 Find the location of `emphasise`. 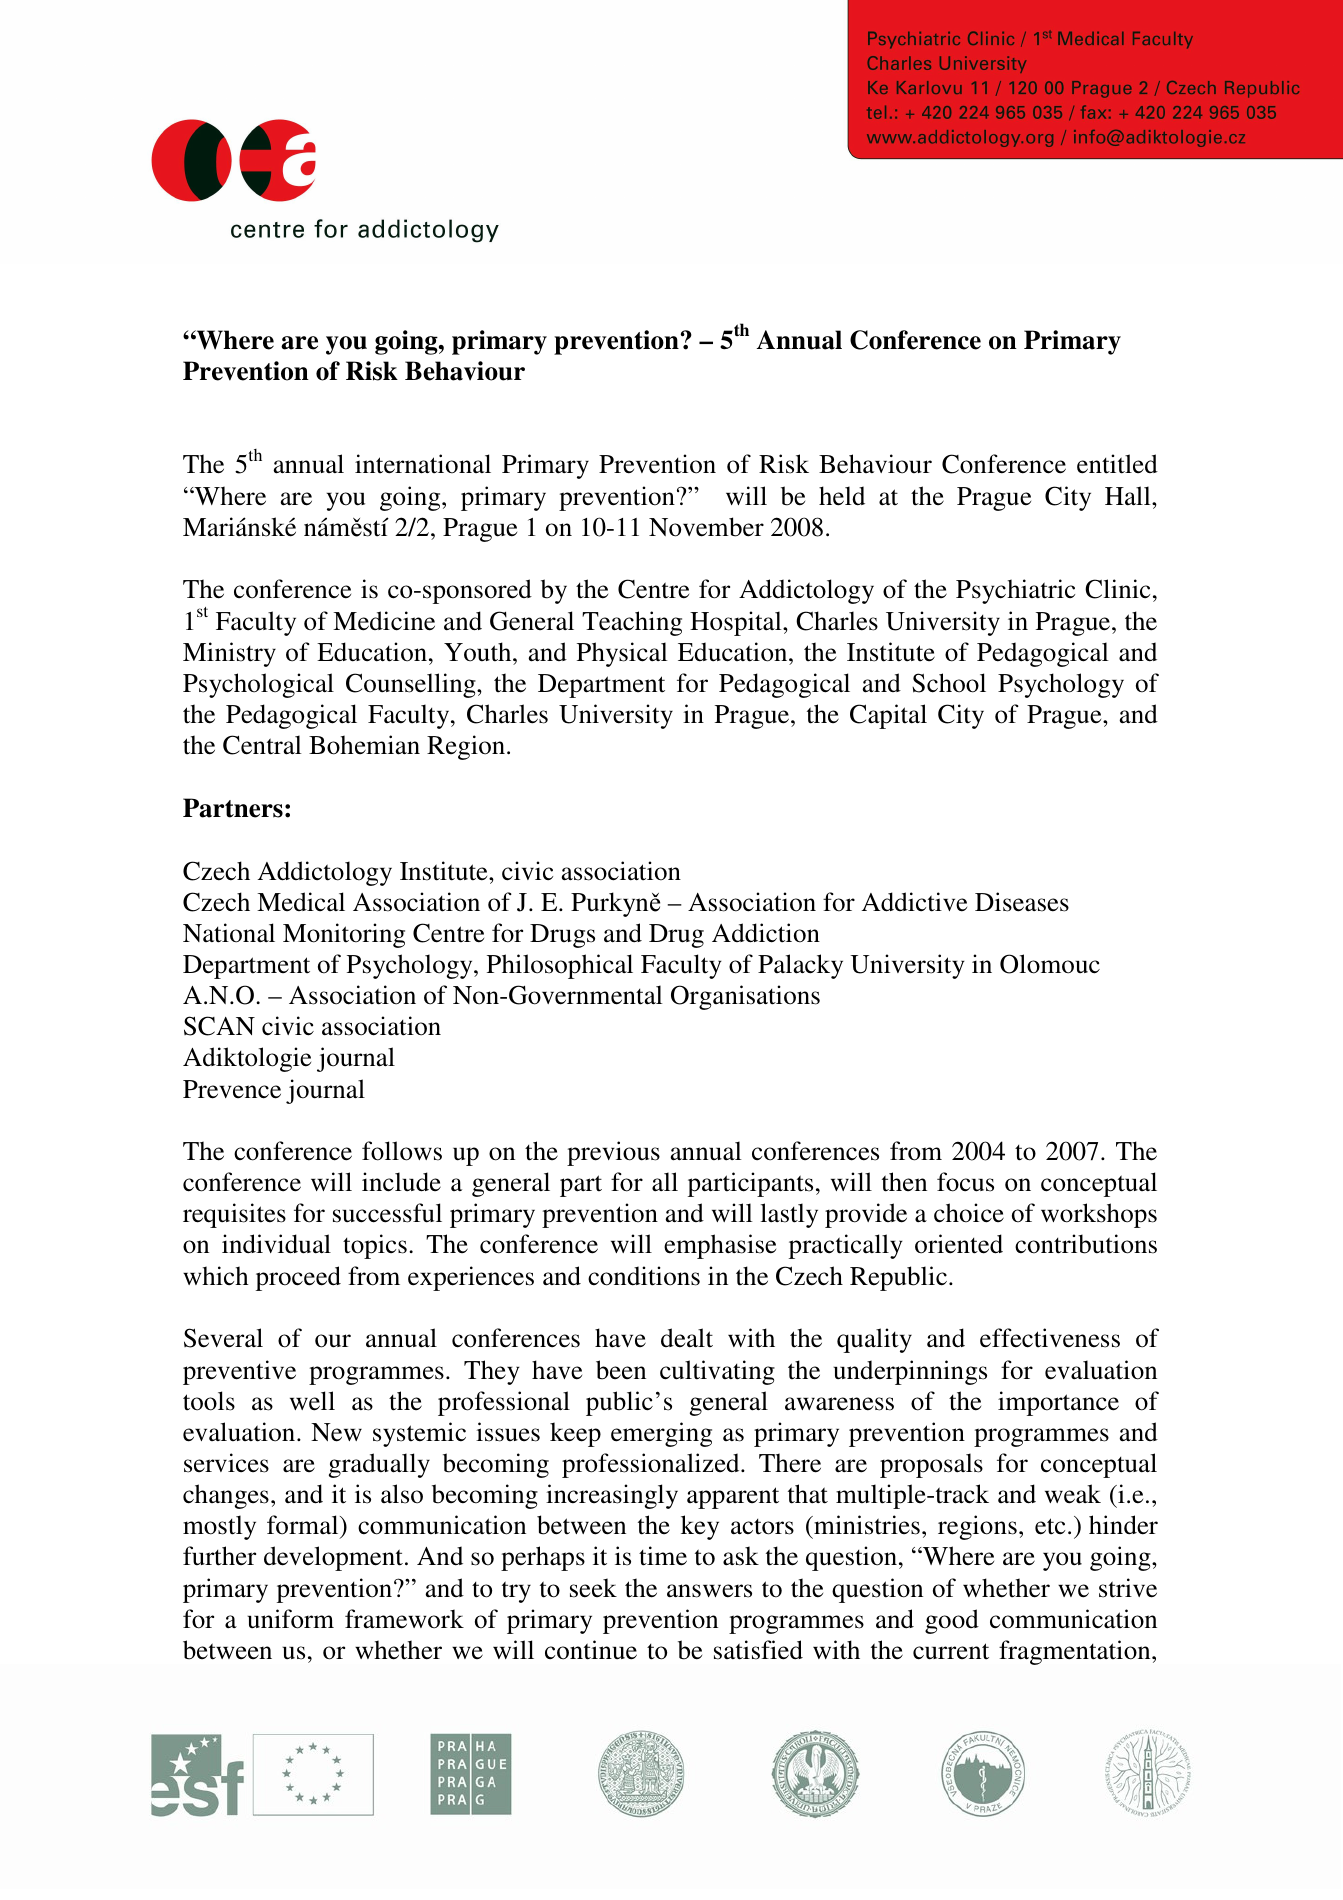

emphasise is located at coordinates (720, 1246).
